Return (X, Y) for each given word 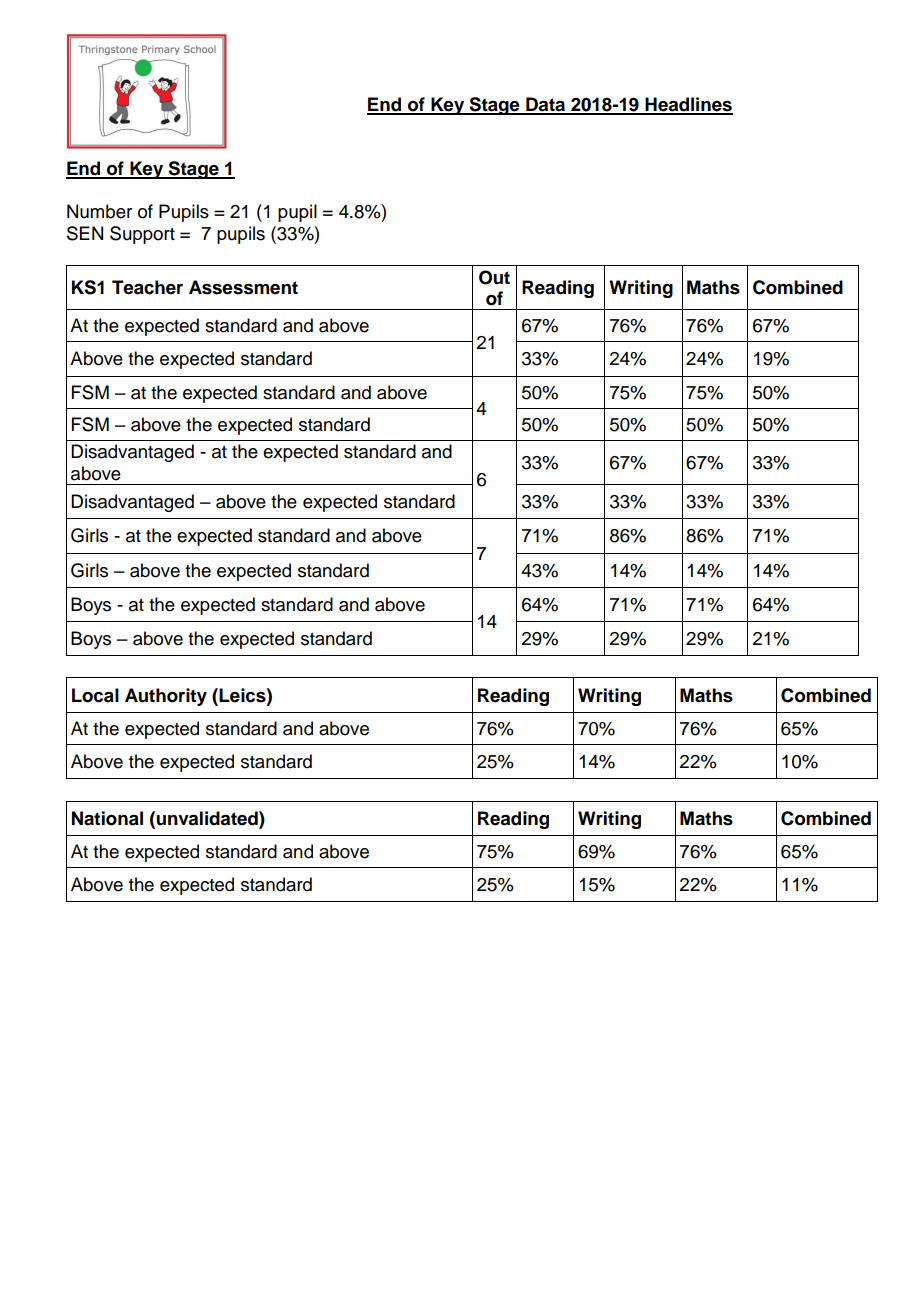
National (107, 818)
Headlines (688, 105)
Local (95, 695)
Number (99, 211)
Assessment (243, 287)
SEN (85, 233)
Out (494, 277)
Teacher (147, 287)
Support (142, 235)
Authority (166, 697)
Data (546, 105)
